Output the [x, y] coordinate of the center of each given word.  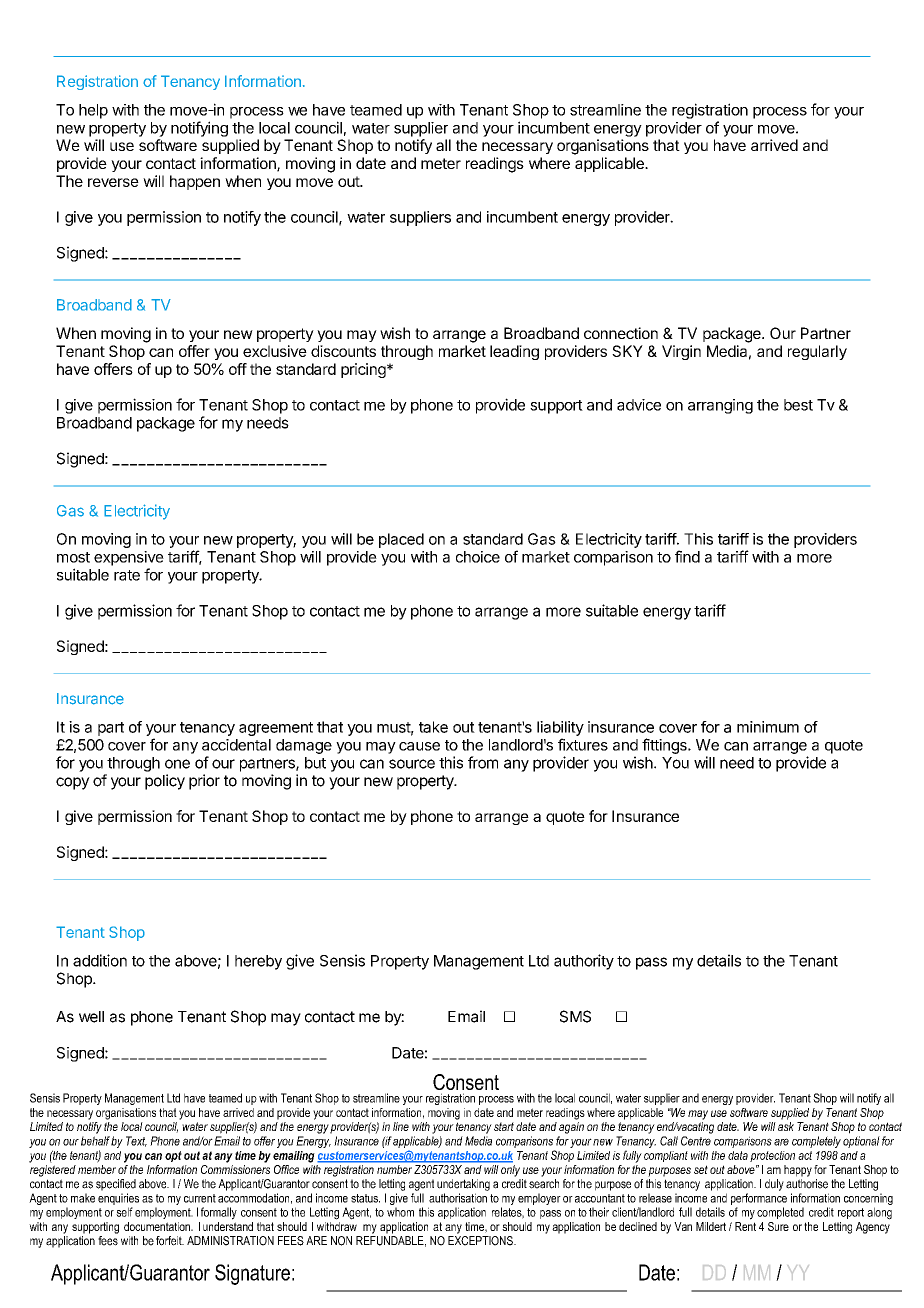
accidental [236, 745]
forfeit [170, 1241]
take [433, 727]
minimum [768, 727]
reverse [113, 182]
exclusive [275, 351]
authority [584, 962]
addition [100, 960]
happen [195, 182]
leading [514, 352]
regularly [817, 352]
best [798, 405]
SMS [575, 1016]
